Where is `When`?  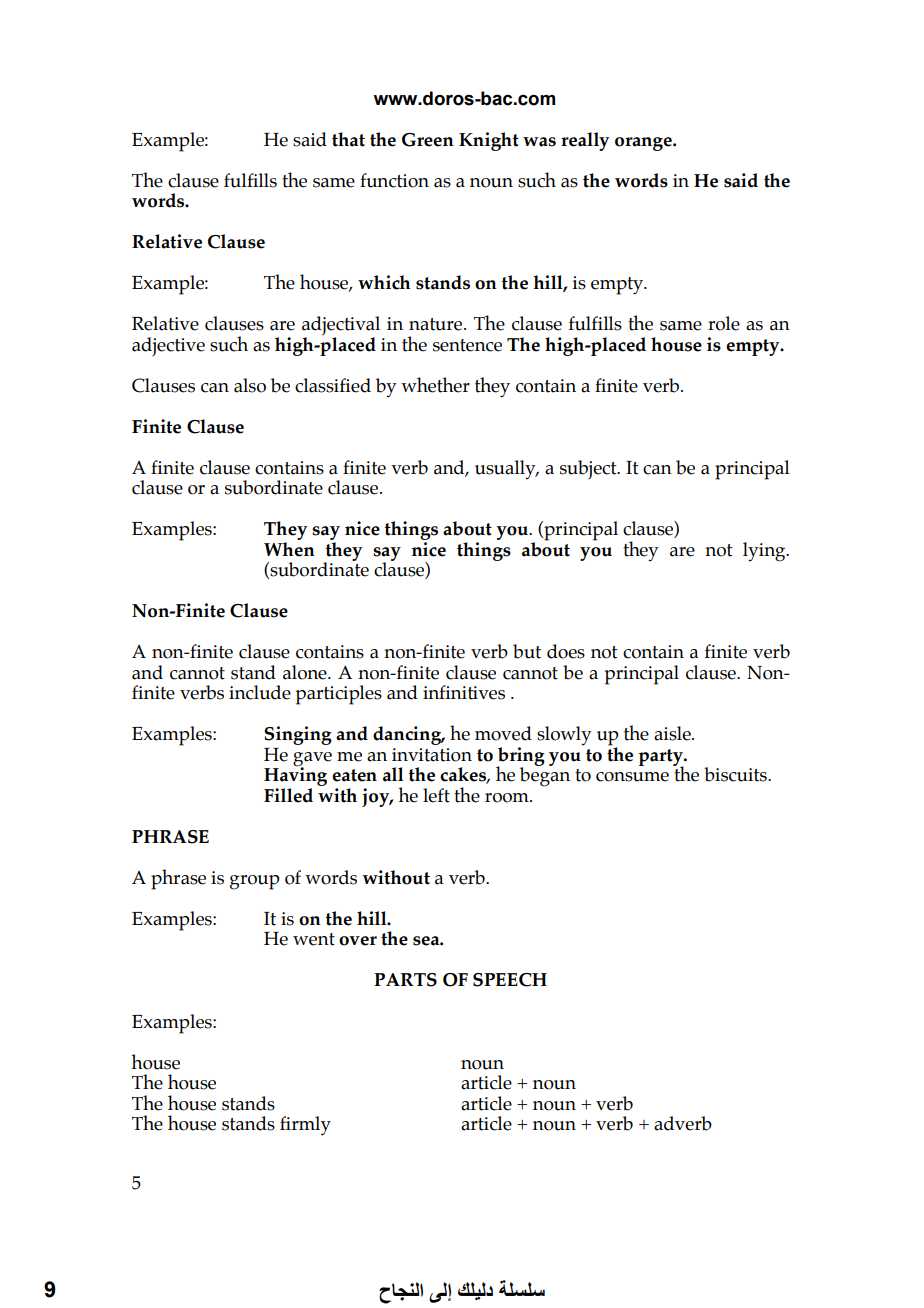
When is located at coordinates (289, 549).
